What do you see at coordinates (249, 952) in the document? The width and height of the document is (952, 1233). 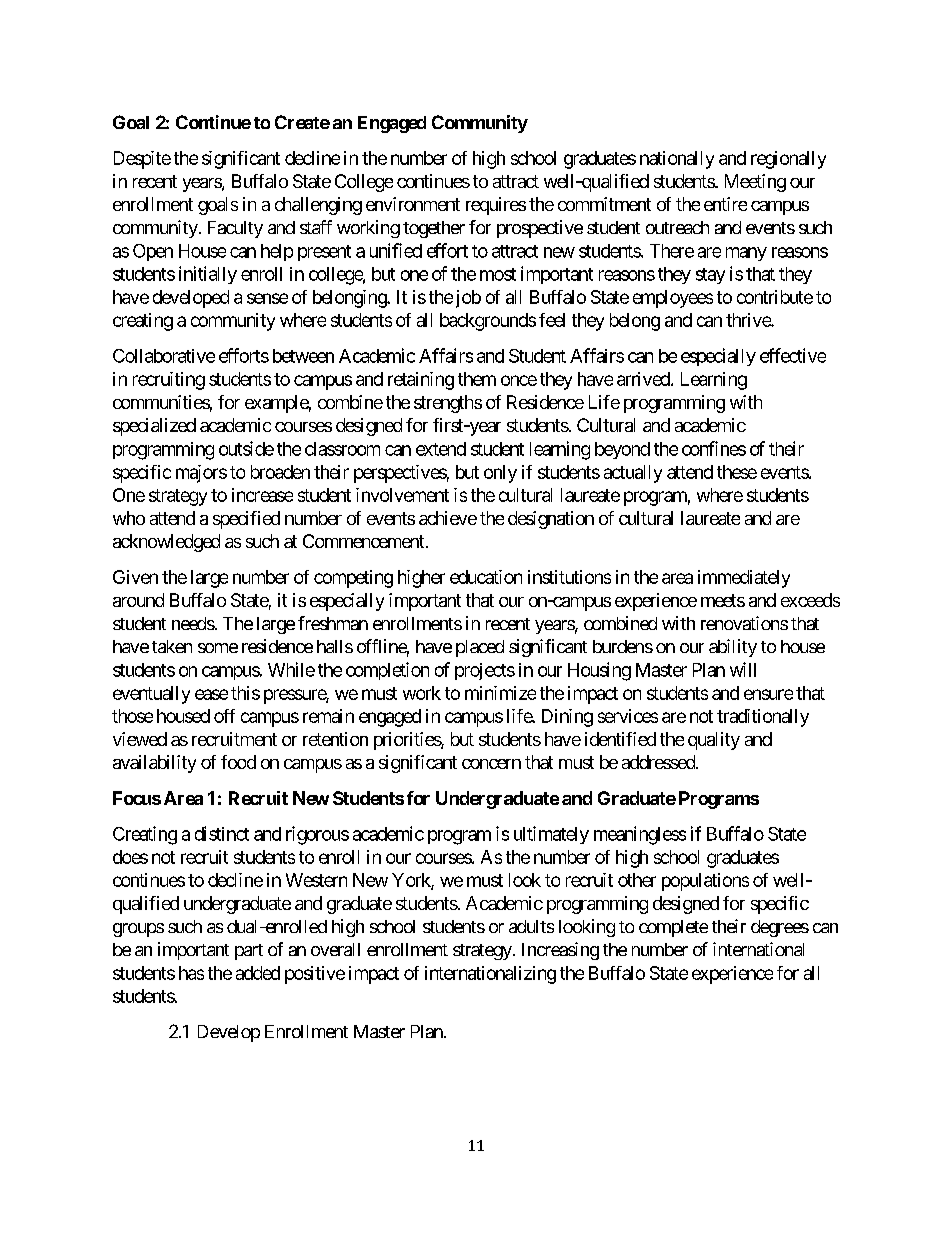 I see `part` at bounding box center [249, 952].
